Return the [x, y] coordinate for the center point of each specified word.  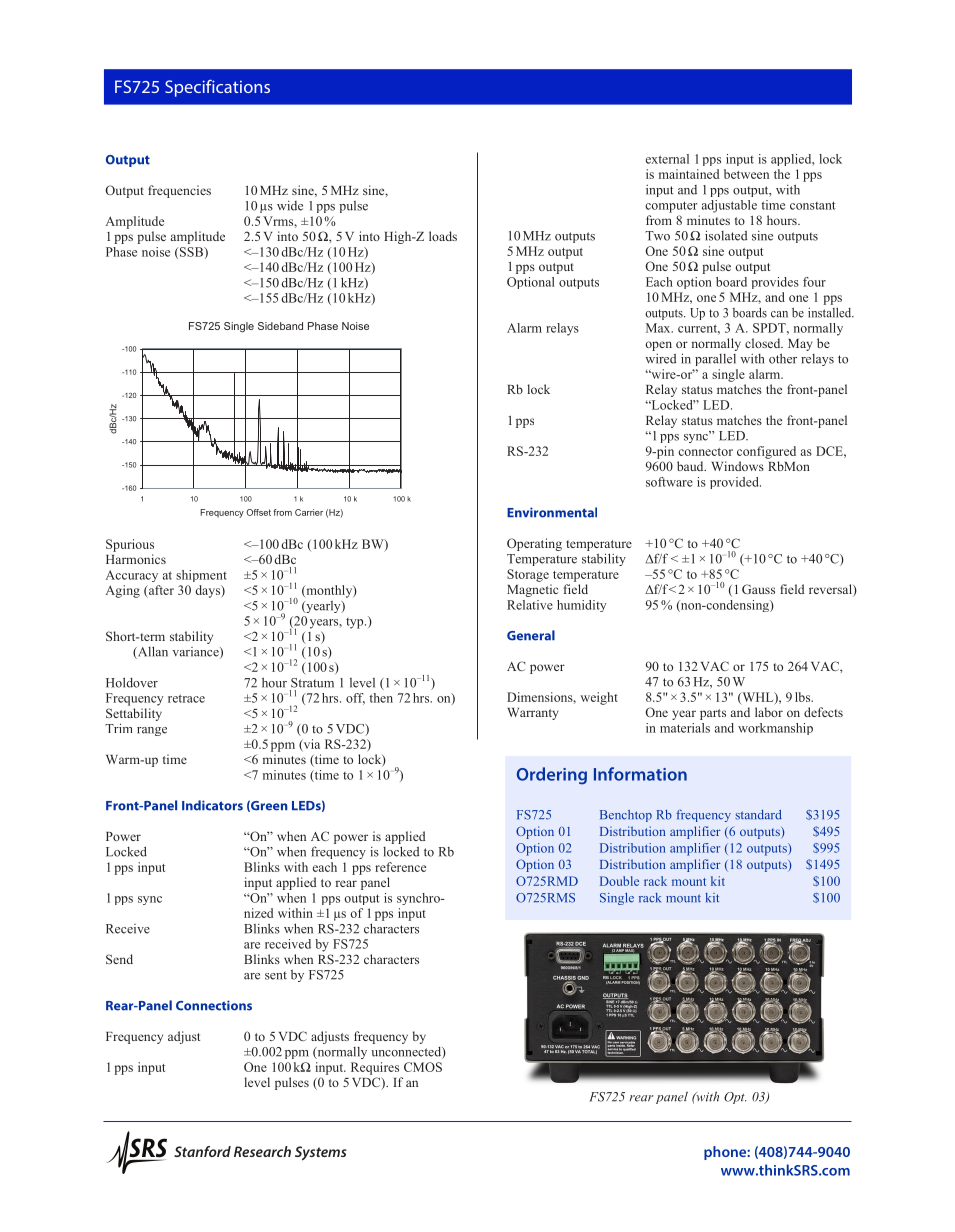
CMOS [423, 1067]
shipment [201, 576]
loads [443, 236]
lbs [804, 697]
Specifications [217, 88]
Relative [530, 605]
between [746, 174]
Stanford [202, 1151]
